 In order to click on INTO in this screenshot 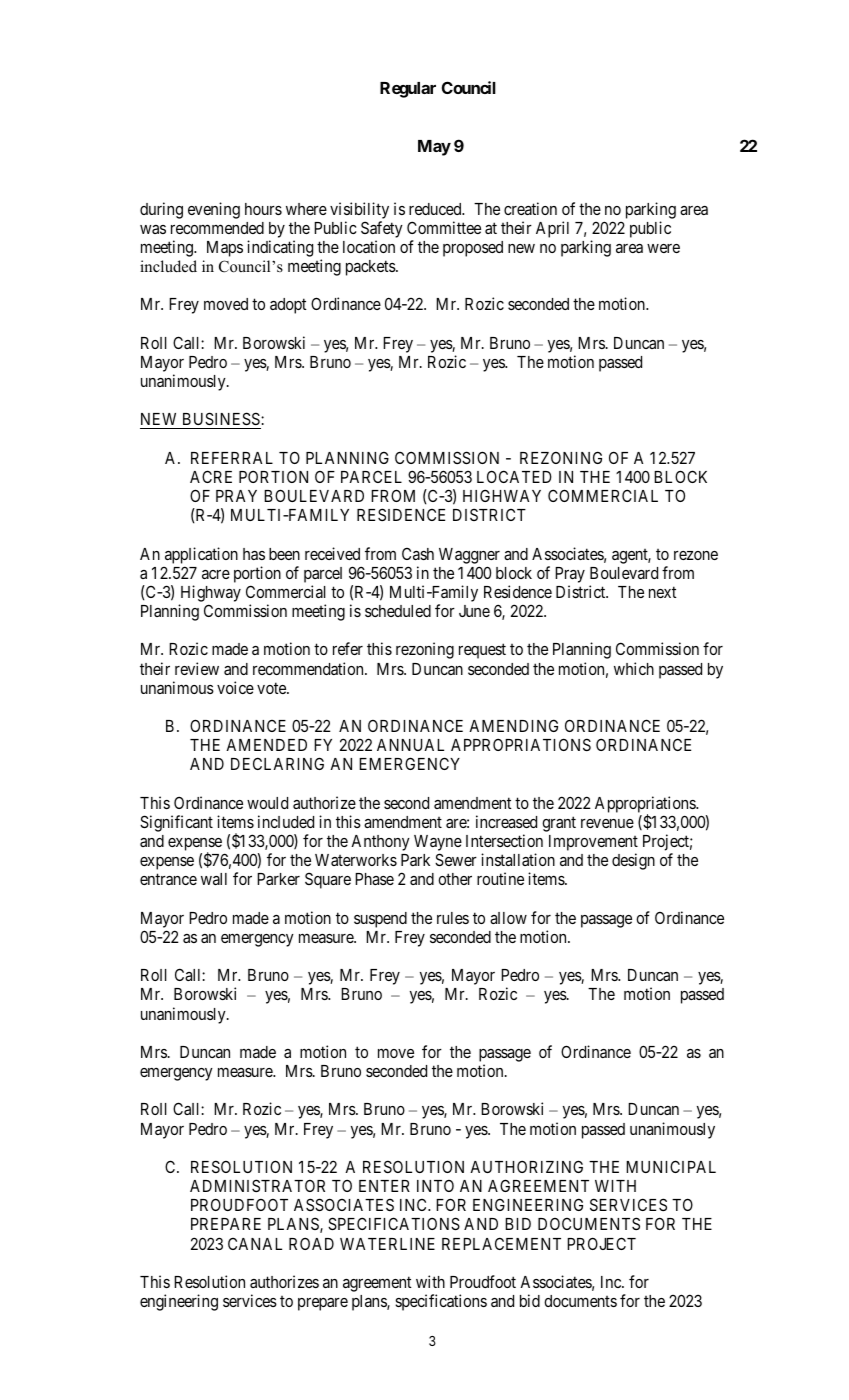, I will do `click(435, 1186)`.
